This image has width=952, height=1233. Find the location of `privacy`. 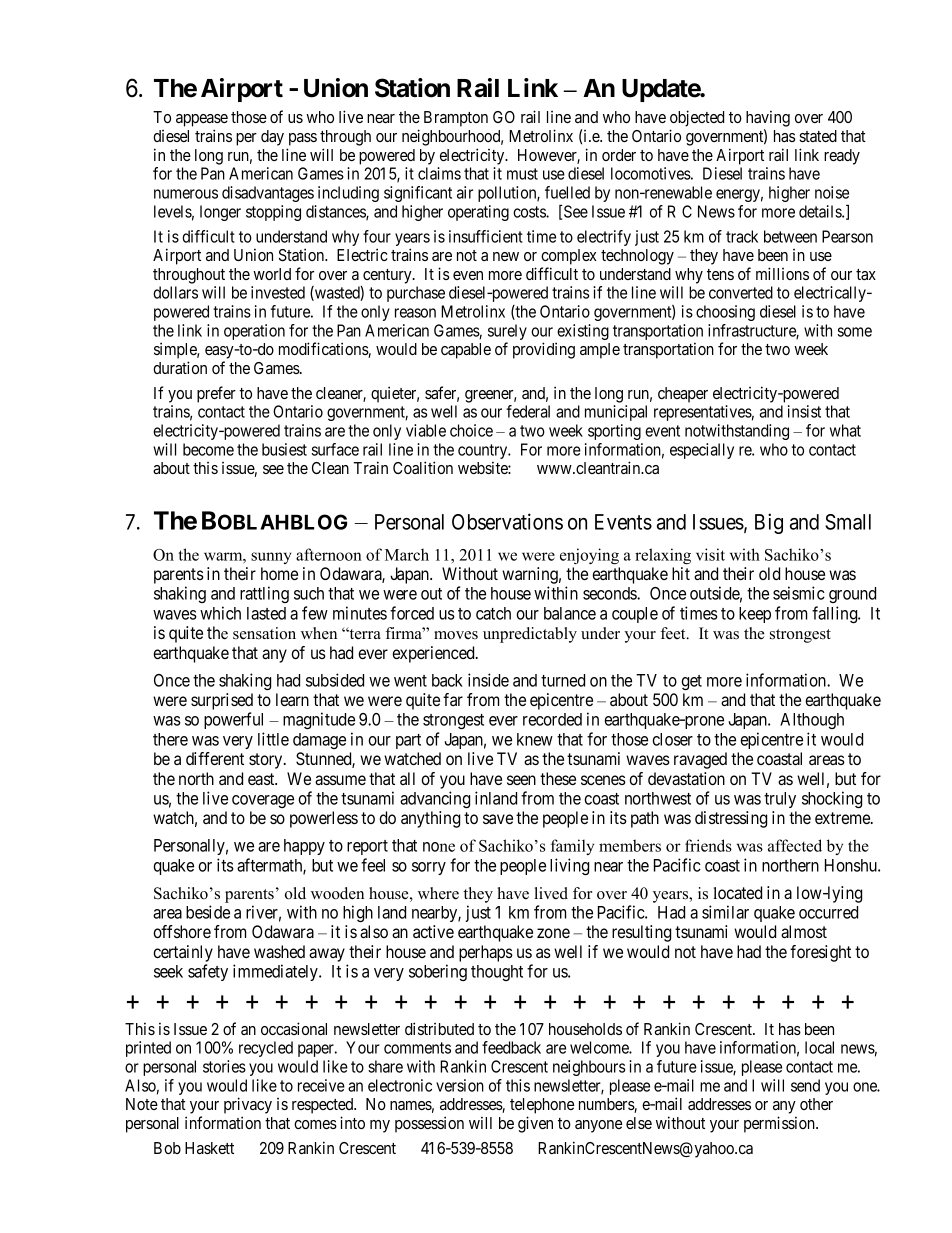

privacy is located at coordinates (248, 1105).
